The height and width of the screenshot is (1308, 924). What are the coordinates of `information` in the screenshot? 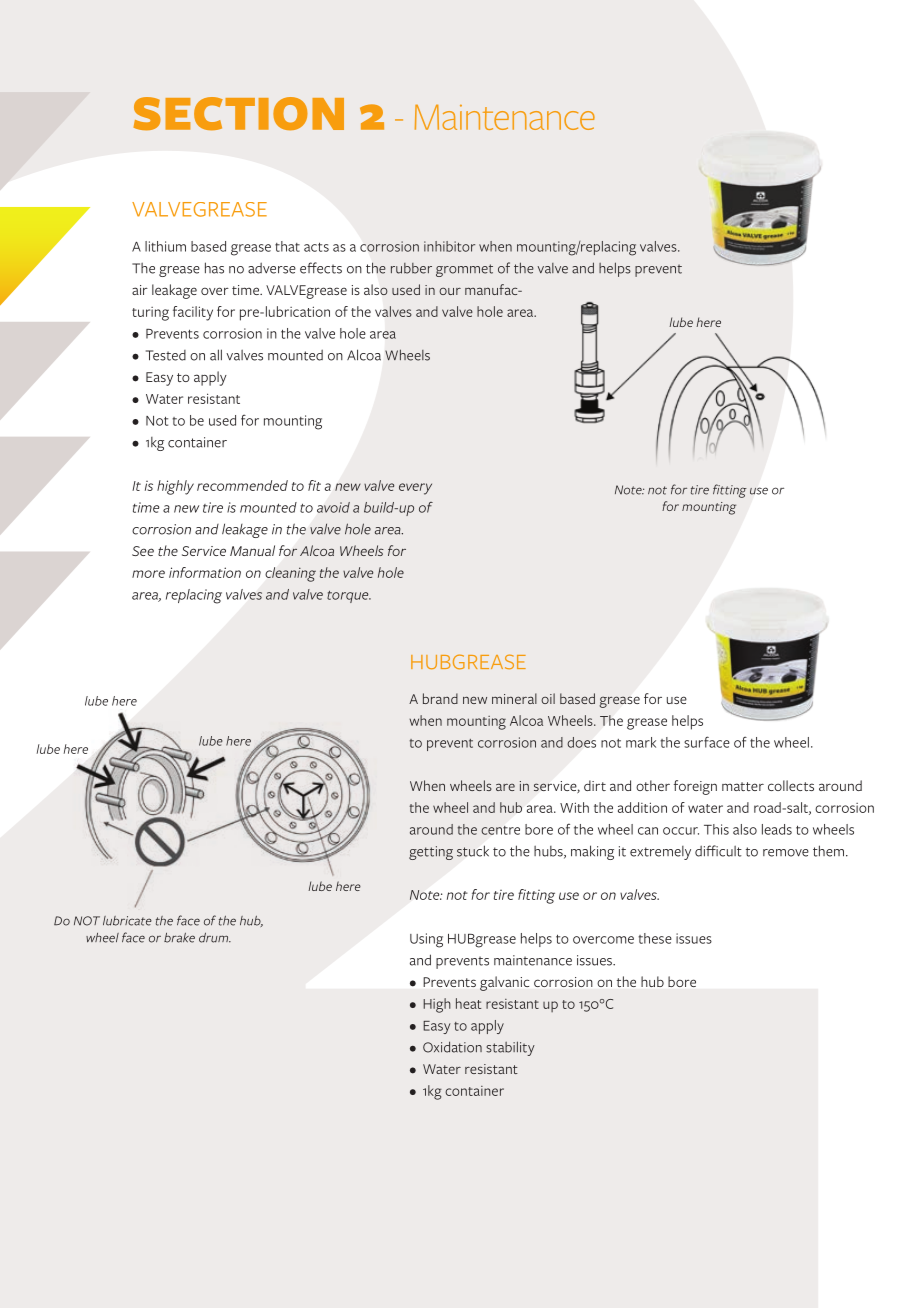 It's located at (205, 572).
